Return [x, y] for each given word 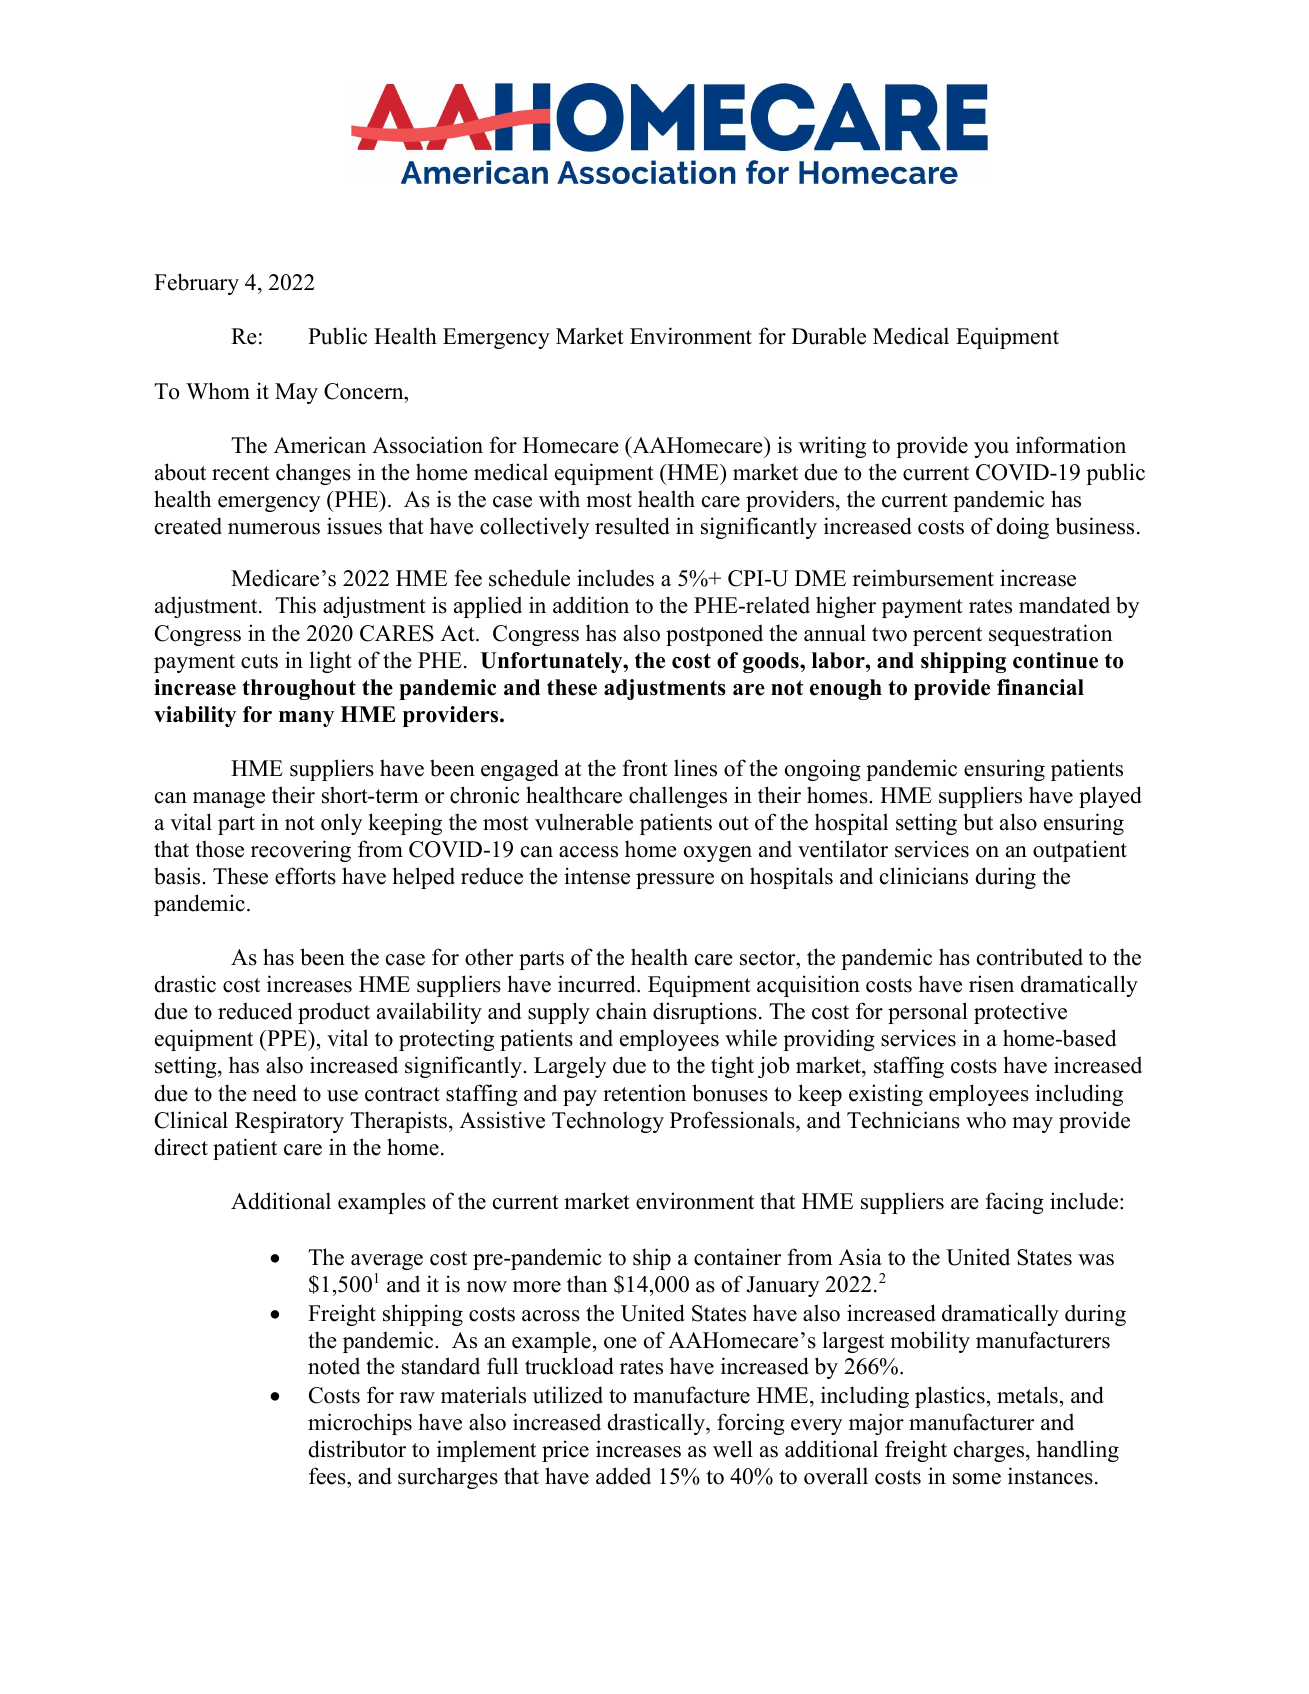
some [977, 1479]
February [196, 284]
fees [328, 1477]
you [991, 450]
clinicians [924, 876]
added [623, 1476]
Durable [829, 336]
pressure [675, 881]
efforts [305, 876]
